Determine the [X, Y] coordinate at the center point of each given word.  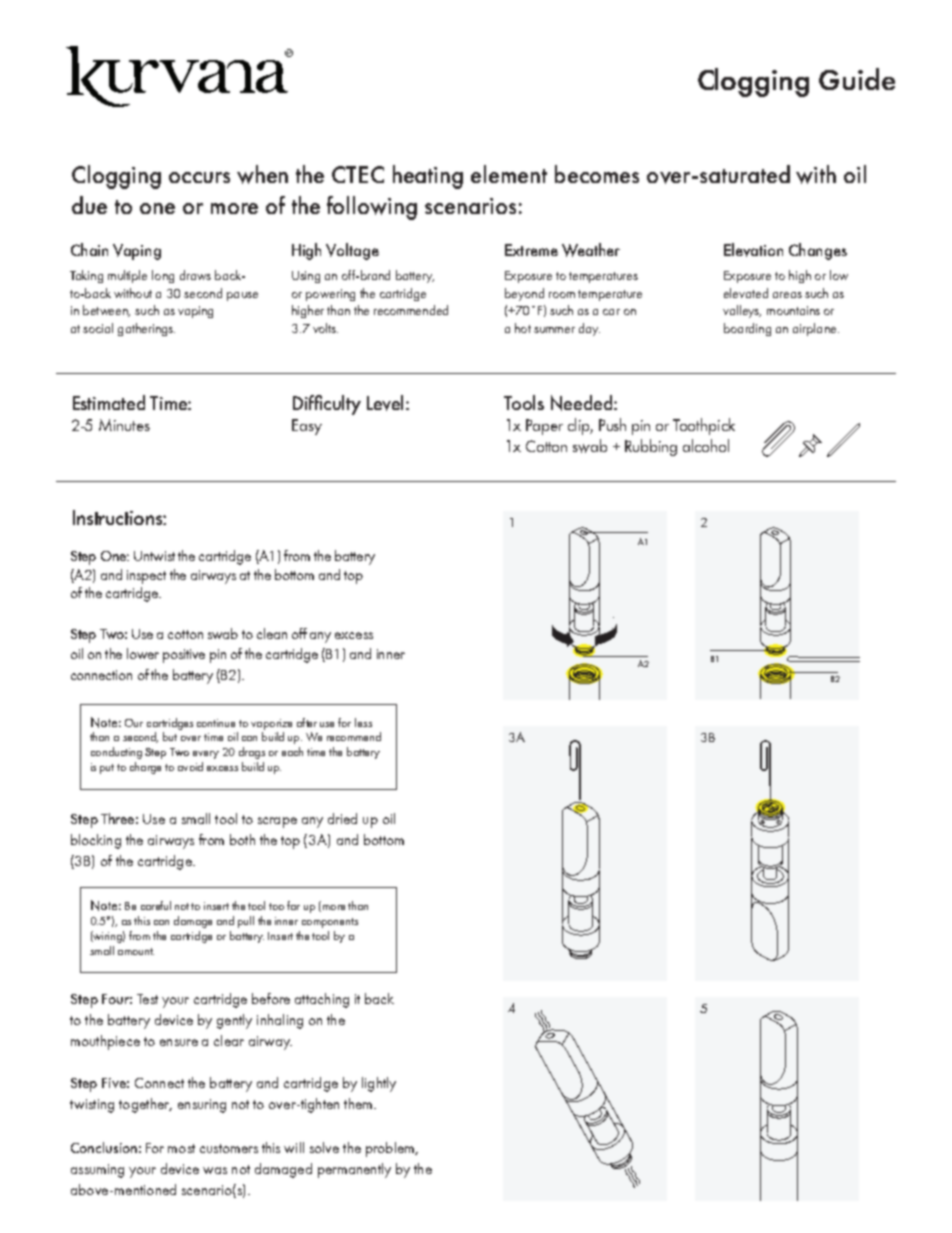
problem [391, 1149]
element [509, 174]
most [181, 1148]
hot [523, 328]
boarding [747, 329]
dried [342, 818]
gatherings [146, 329]
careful [156, 905]
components [330, 923]
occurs [199, 177]
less [363, 722]
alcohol [706, 445]
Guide [857, 79]
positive [184, 656]
